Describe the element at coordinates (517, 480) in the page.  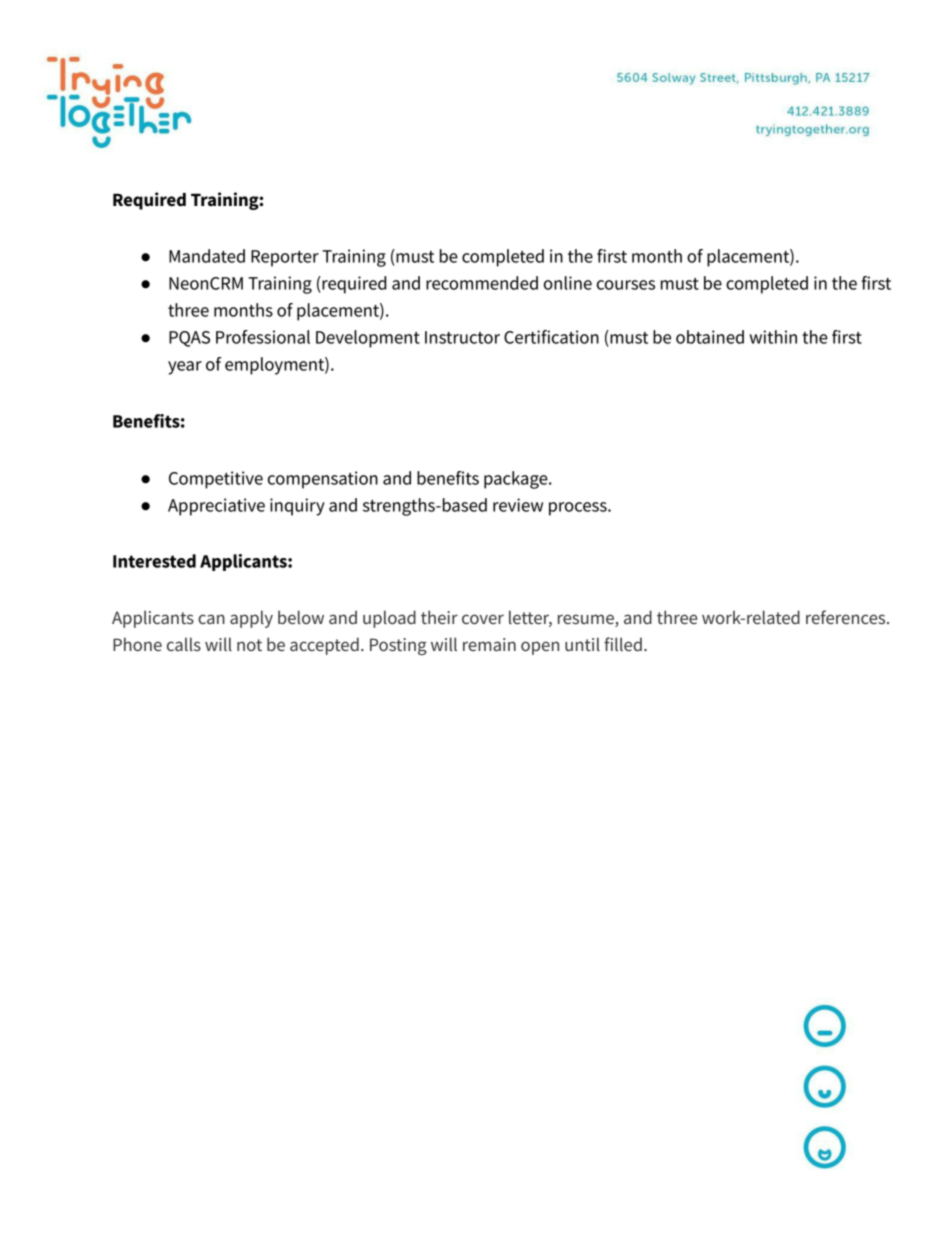
I see `package` at that location.
